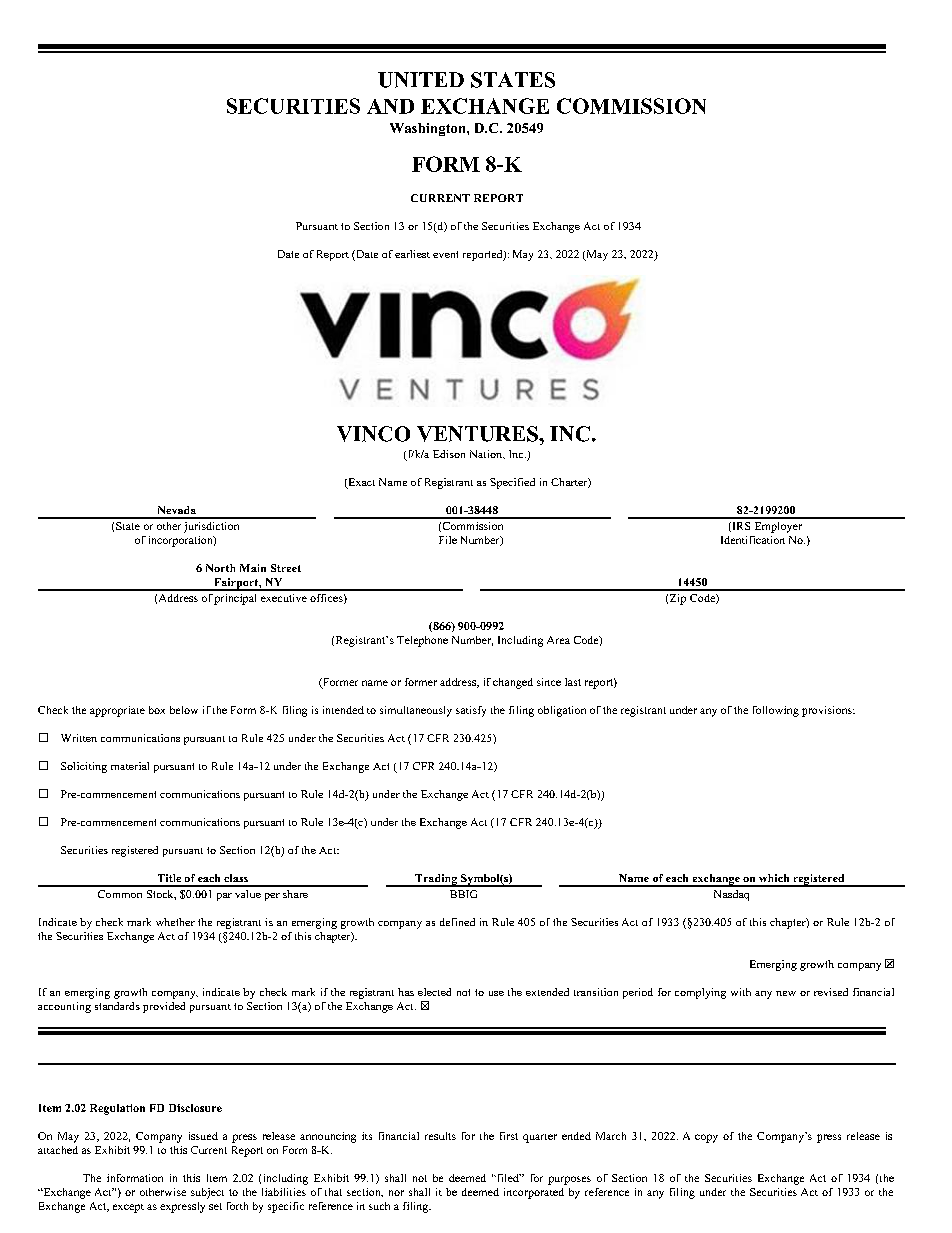 The height and width of the page is (1233, 952). Describe the element at coordinates (706, 1138) in the page. I see `copy` at that location.
